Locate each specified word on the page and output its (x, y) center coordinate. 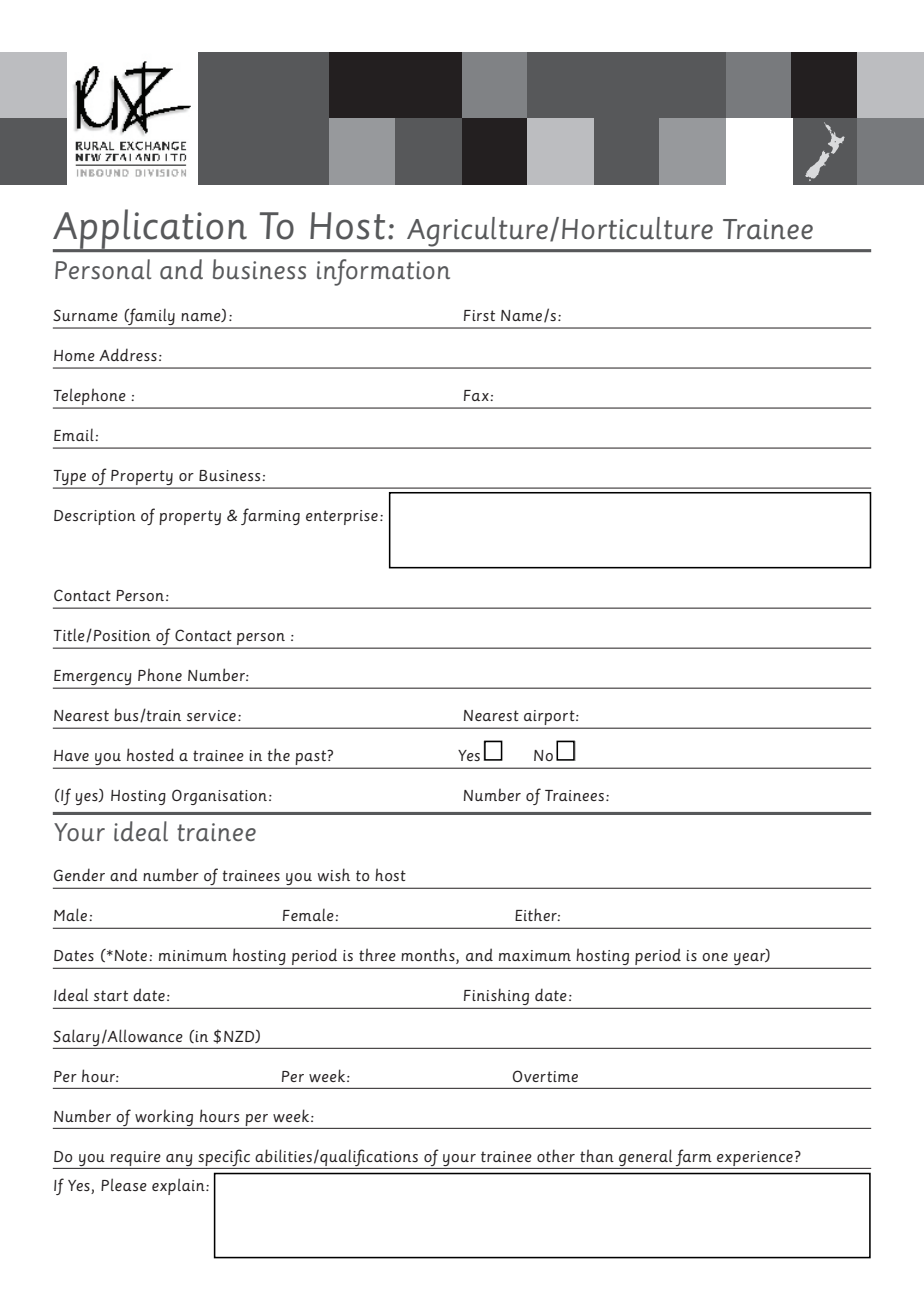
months (429, 956)
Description (95, 517)
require (136, 1158)
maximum (535, 955)
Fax (477, 395)
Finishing (496, 996)
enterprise (342, 517)
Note (131, 955)
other (556, 1155)
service (211, 715)
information (383, 272)
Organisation (219, 797)
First (479, 315)
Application (151, 230)
